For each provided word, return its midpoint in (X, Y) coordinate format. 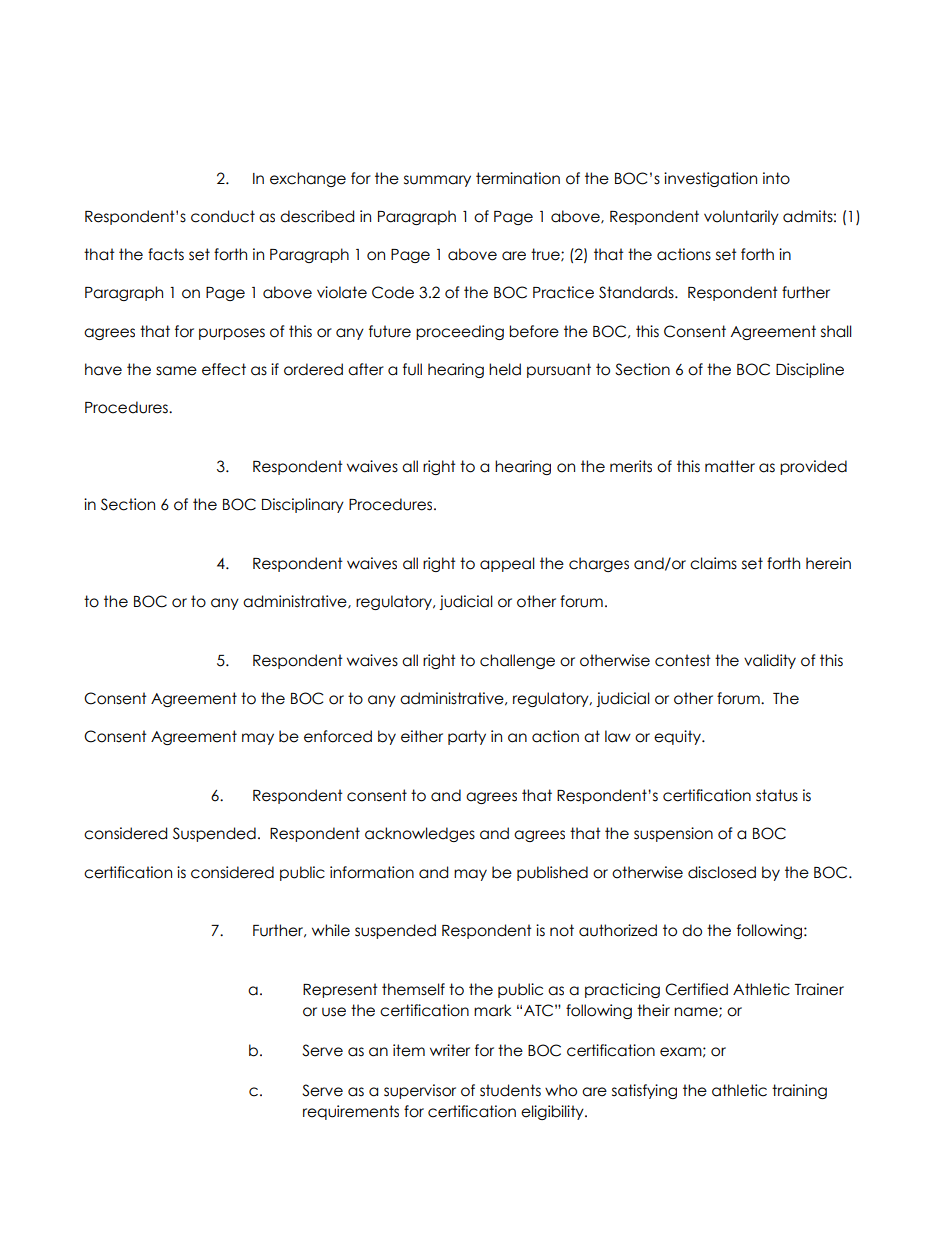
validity (770, 661)
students (510, 1090)
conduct (223, 216)
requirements (351, 1112)
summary (437, 181)
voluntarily (741, 217)
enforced (338, 736)
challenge (517, 661)
